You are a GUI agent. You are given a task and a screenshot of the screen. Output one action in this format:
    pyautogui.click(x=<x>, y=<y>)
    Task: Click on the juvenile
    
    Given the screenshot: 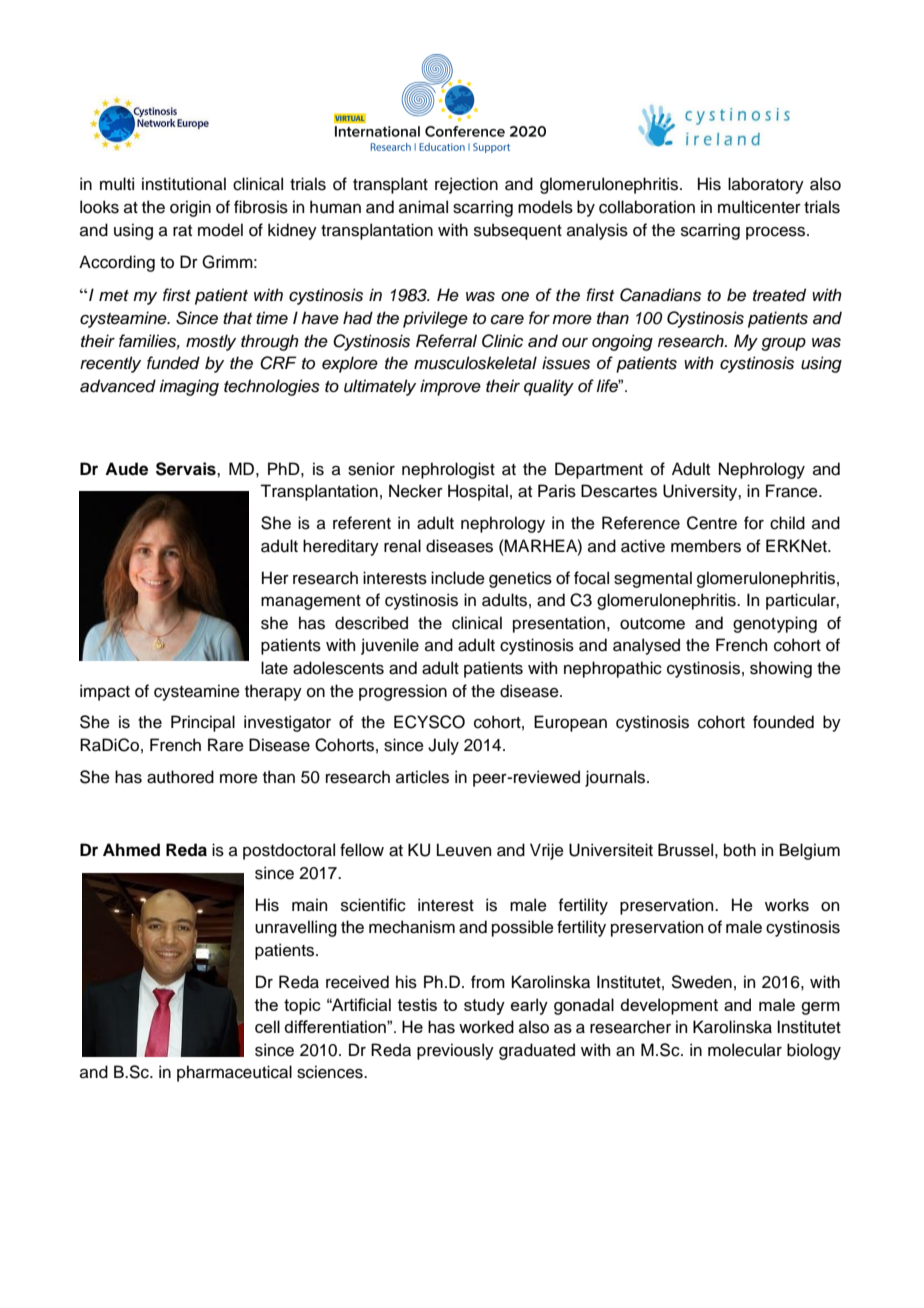 What is the action you would take?
    pyautogui.click(x=390, y=646)
